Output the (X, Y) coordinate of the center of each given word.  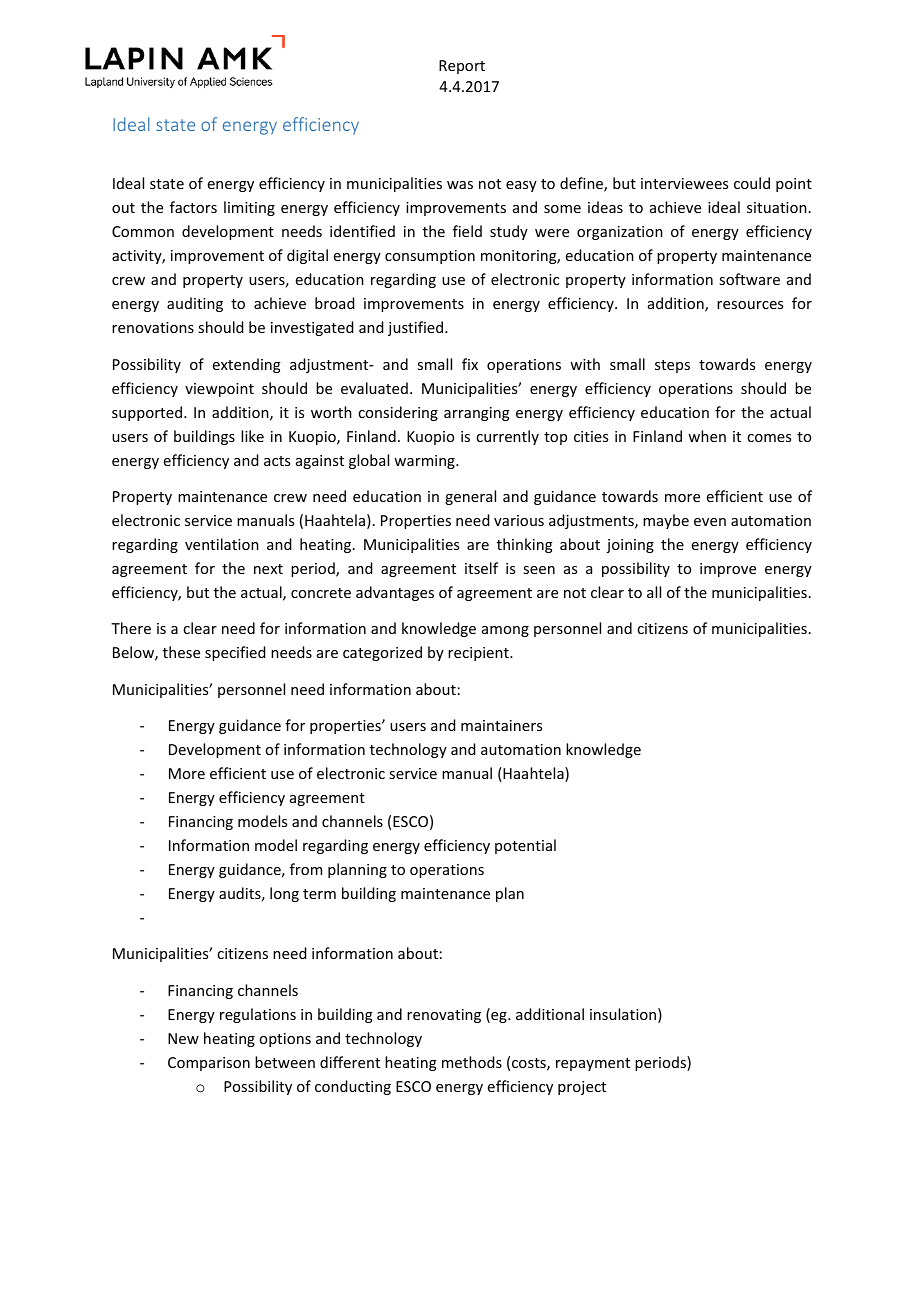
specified (235, 653)
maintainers (501, 725)
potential (525, 846)
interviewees (684, 183)
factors (193, 207)
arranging (477, 414)
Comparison (209, 1064)
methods (472, 1062)
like (252, 436)
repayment (593, 1064)
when (707, 436)
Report (462, 67)
